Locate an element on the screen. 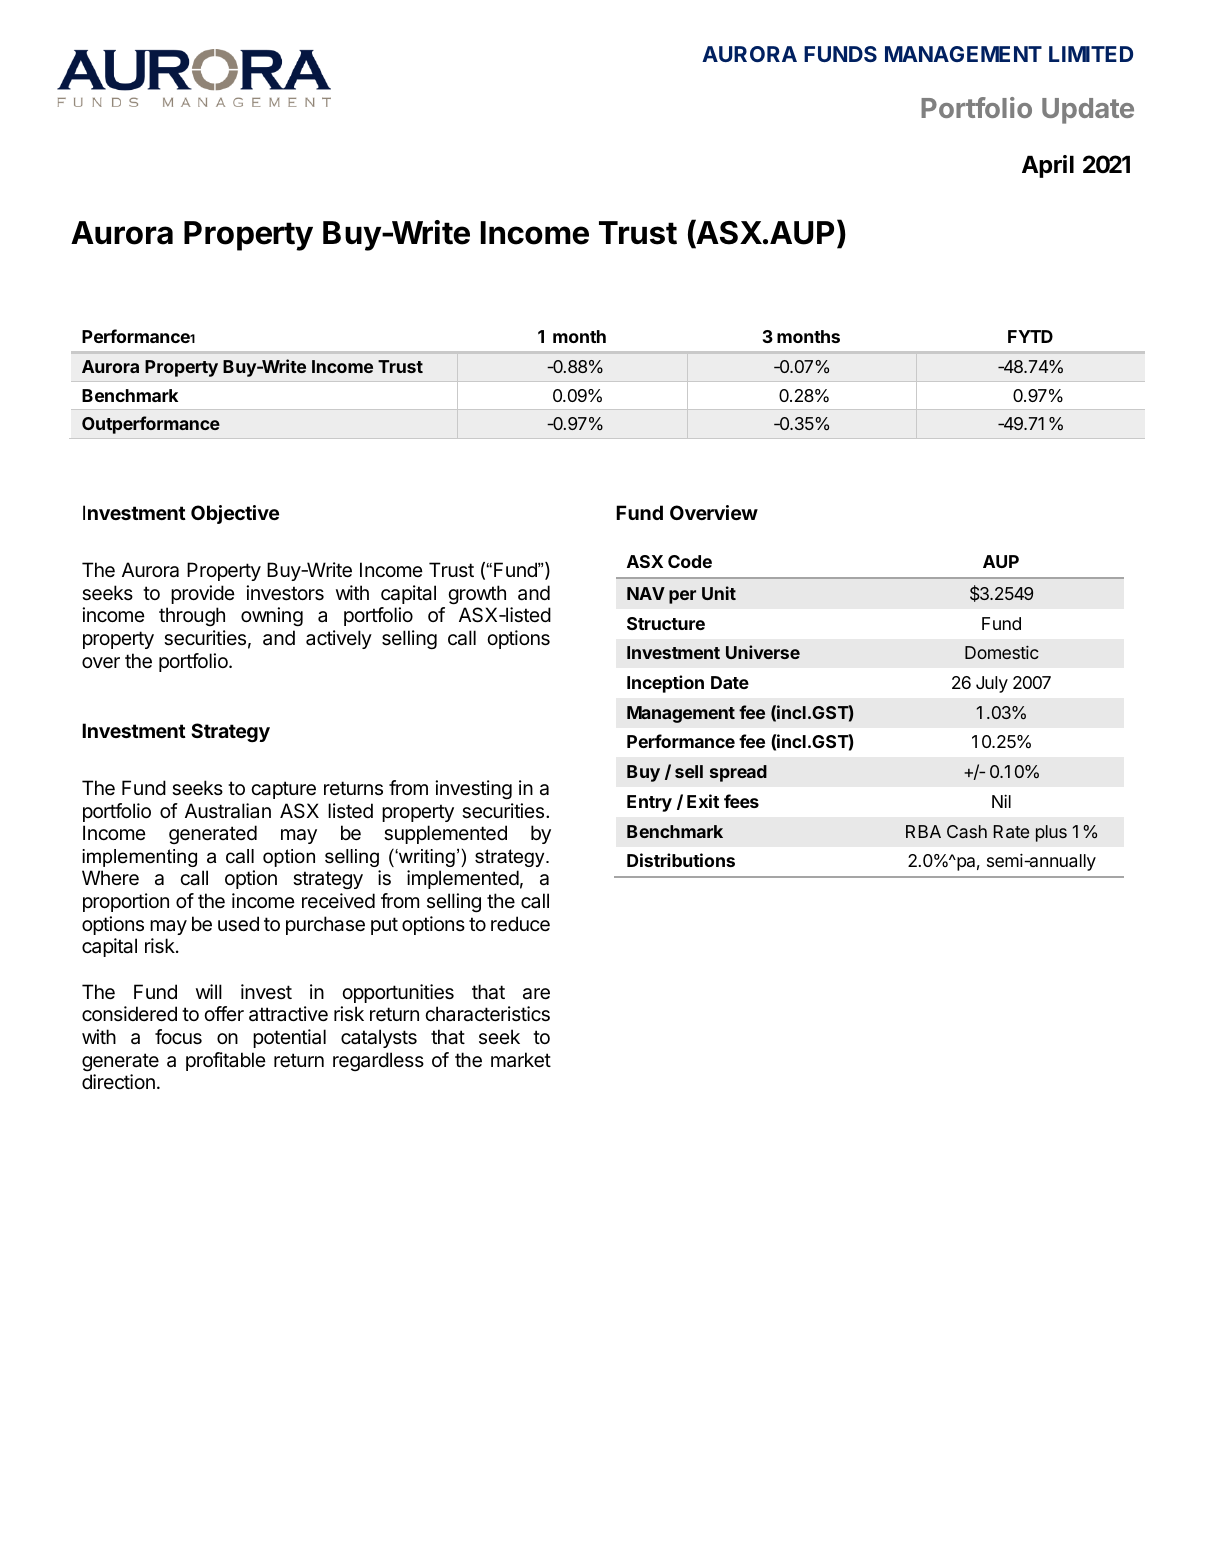 This screenshot has height=1559, width=1205. Cash is located at coordinates (967, 831).
